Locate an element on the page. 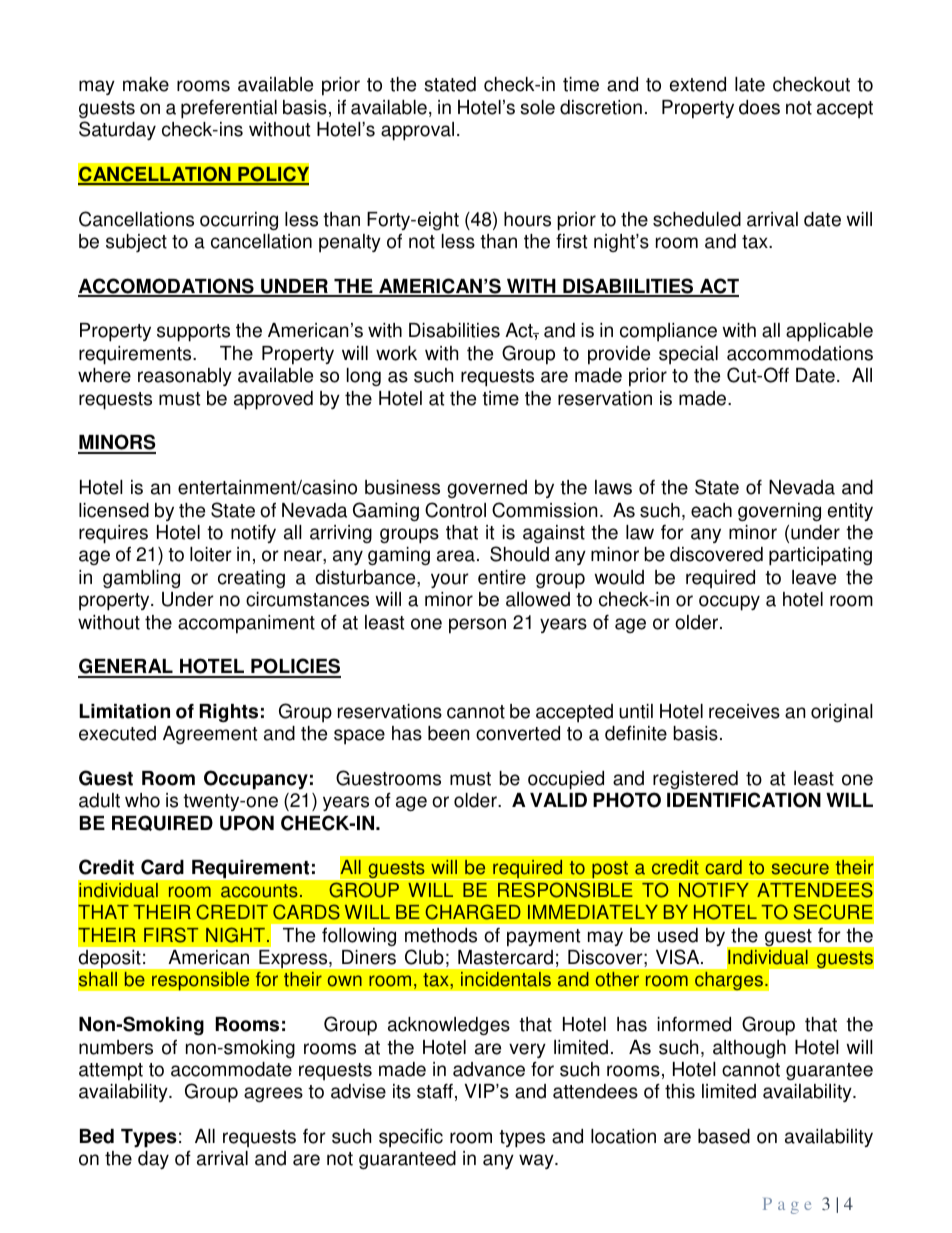 The image size is (952, 1233). occupy is located at coordinates (729, 603).
